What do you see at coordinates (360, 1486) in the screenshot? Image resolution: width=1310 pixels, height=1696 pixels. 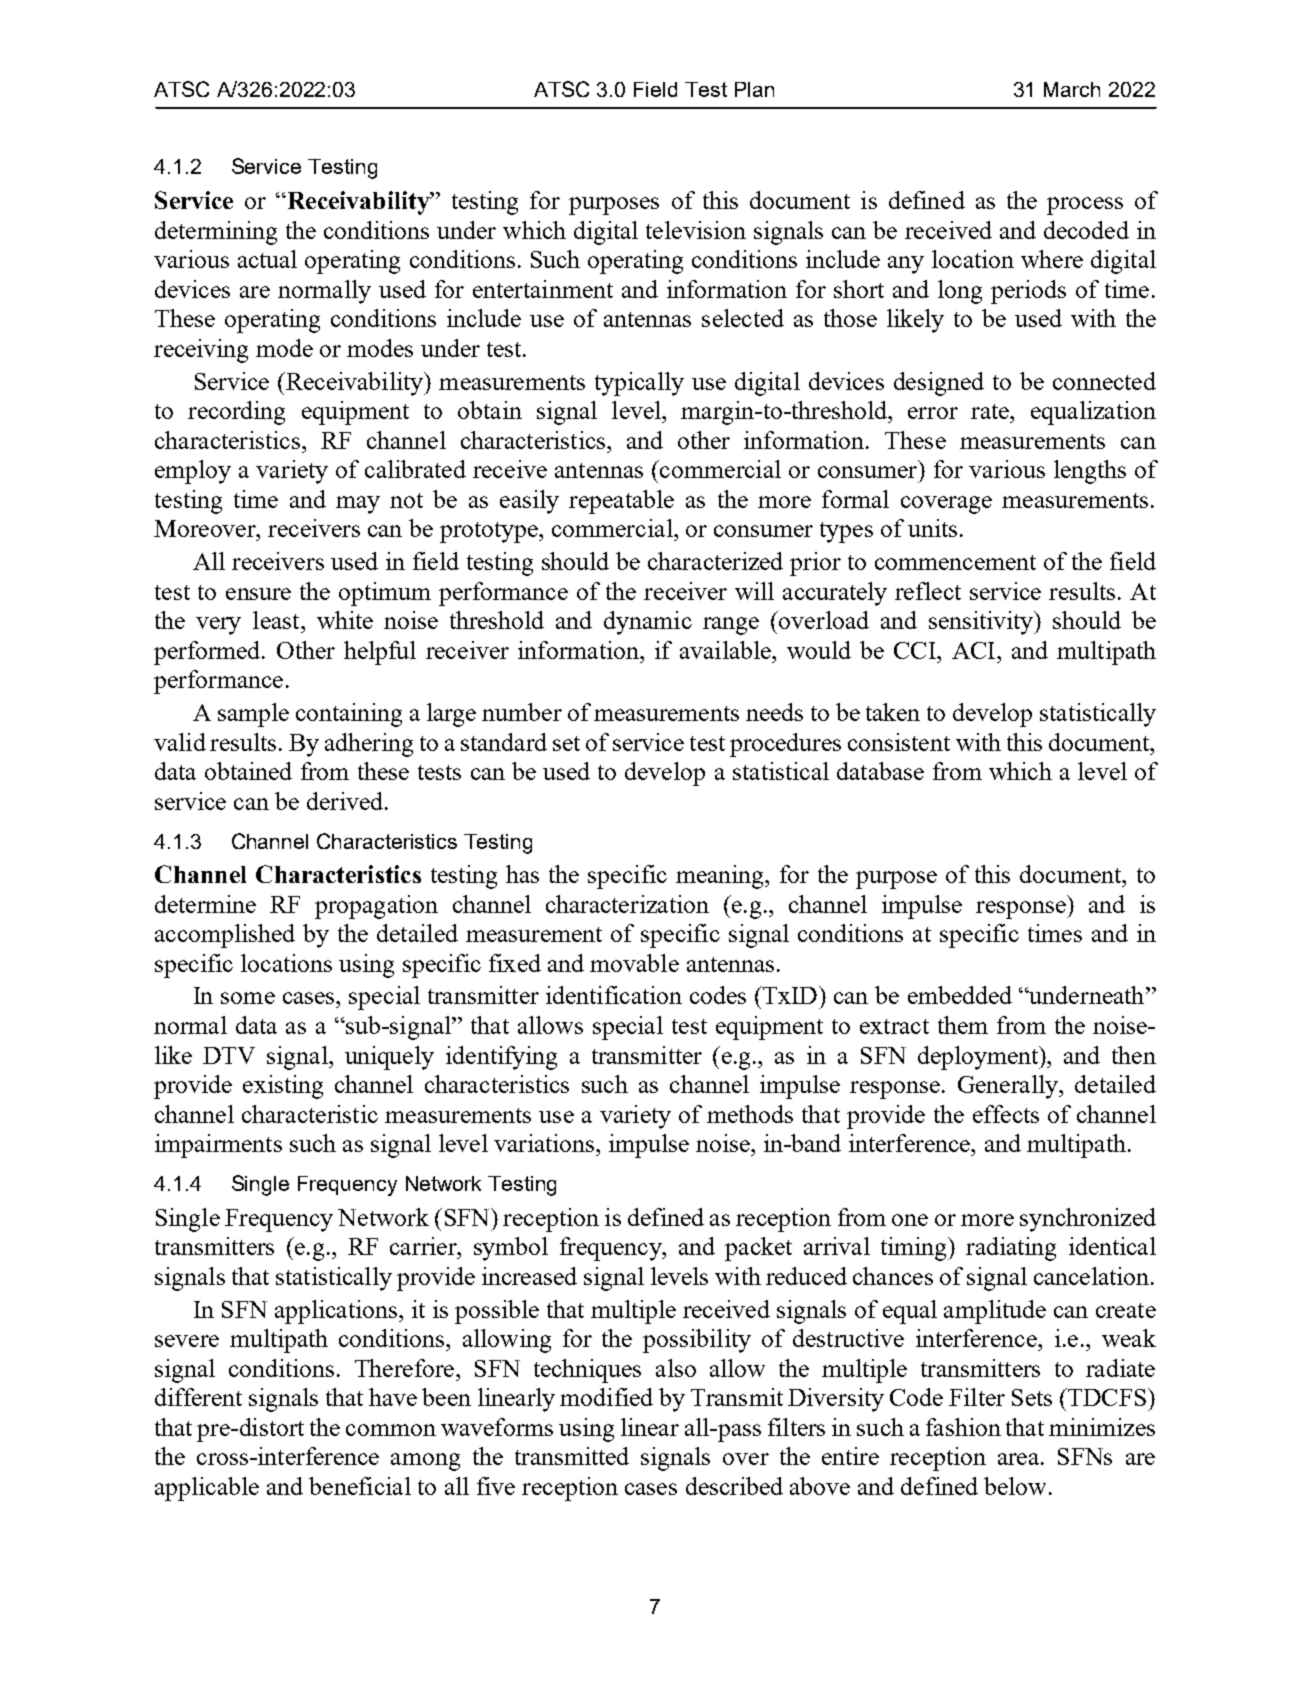 I see `beneficial` at bounding box center [360, 1486].
